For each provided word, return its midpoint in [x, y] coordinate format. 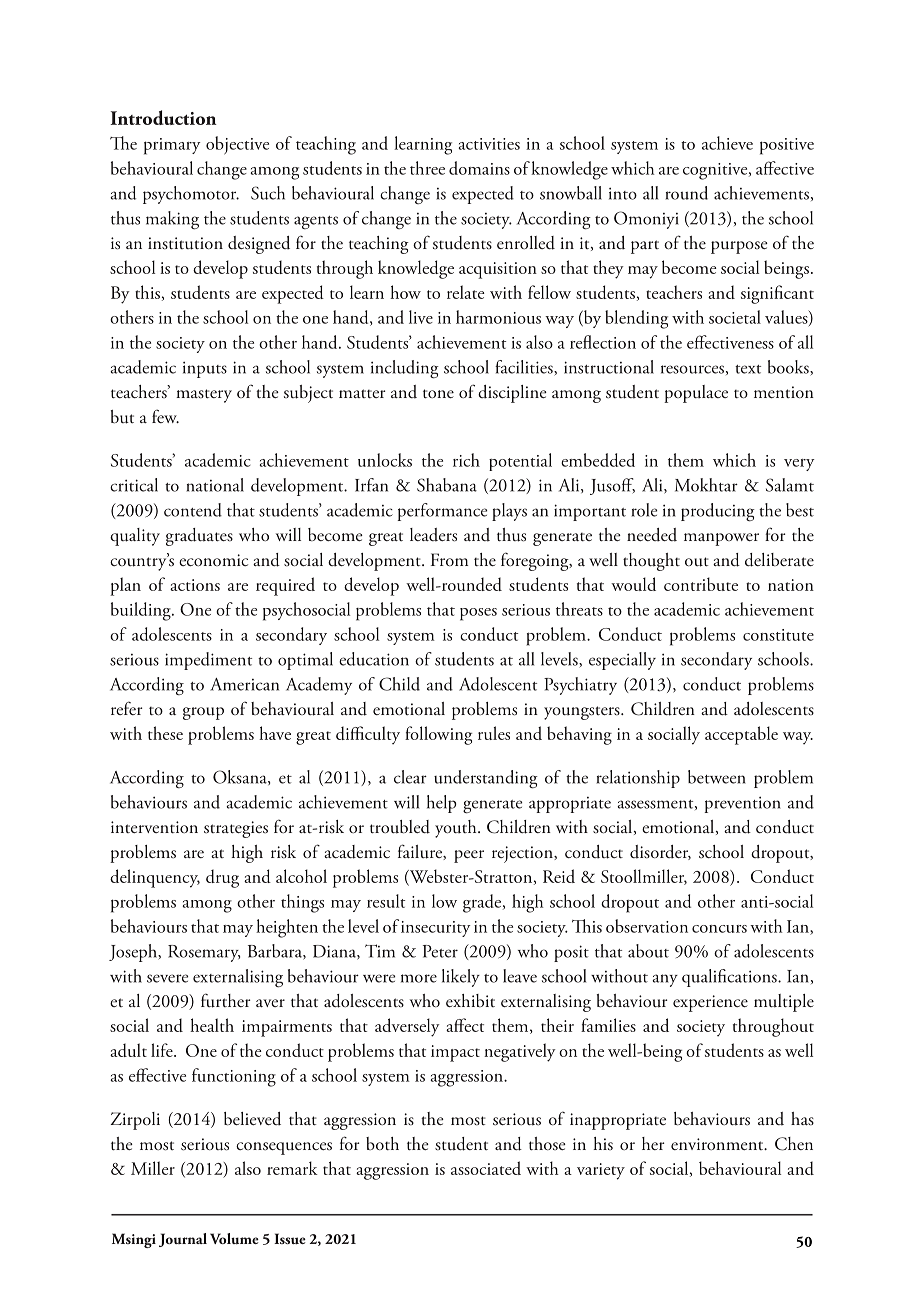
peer [469, 856]
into [623, 193]
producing [718, 512]
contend [193, 510]
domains [479, 168]
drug [222, 878]
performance [442, 512]
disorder [660, 852]
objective [237, 145]
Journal [183, 1240]
